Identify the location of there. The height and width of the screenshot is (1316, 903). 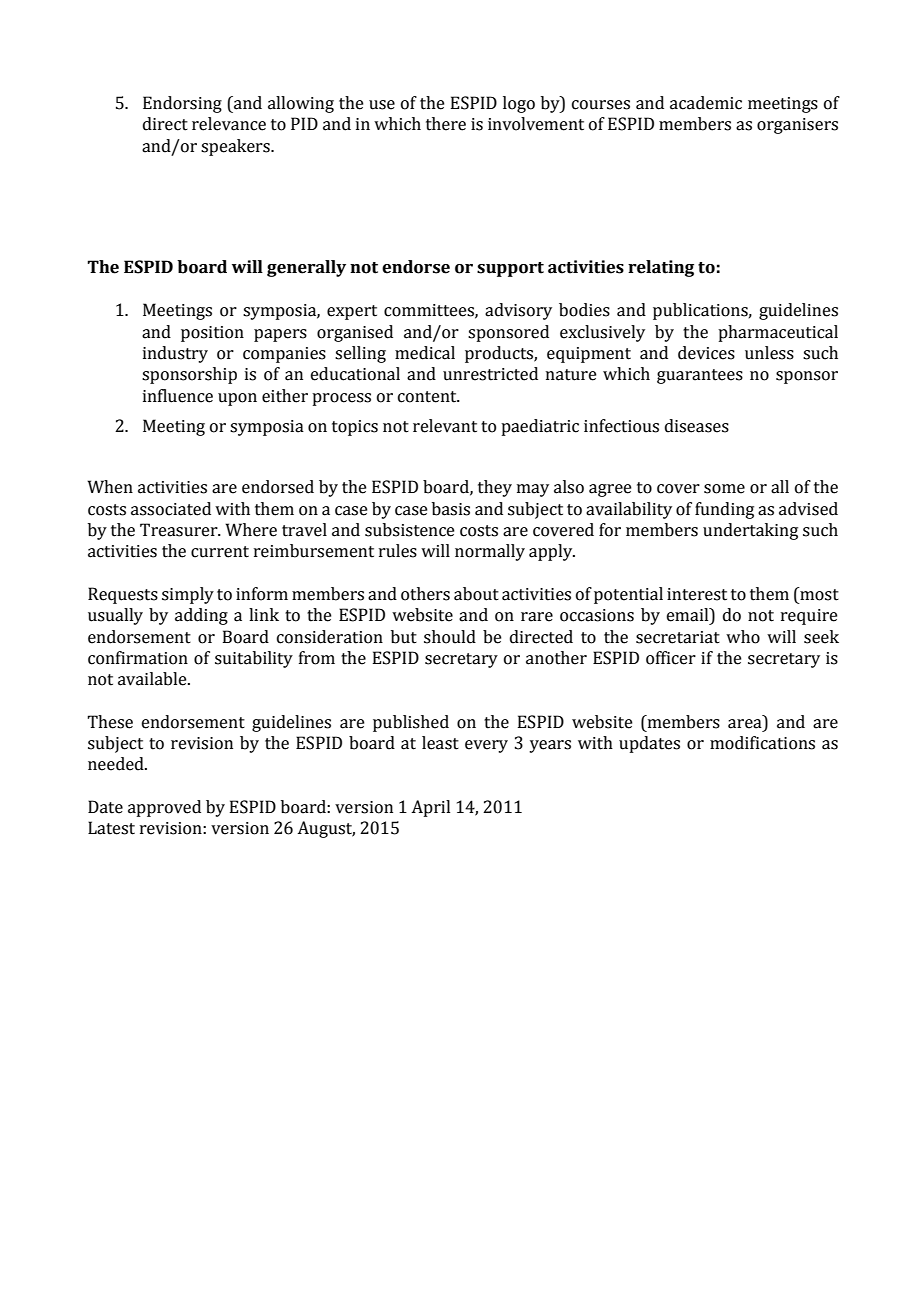
(446, 124).
